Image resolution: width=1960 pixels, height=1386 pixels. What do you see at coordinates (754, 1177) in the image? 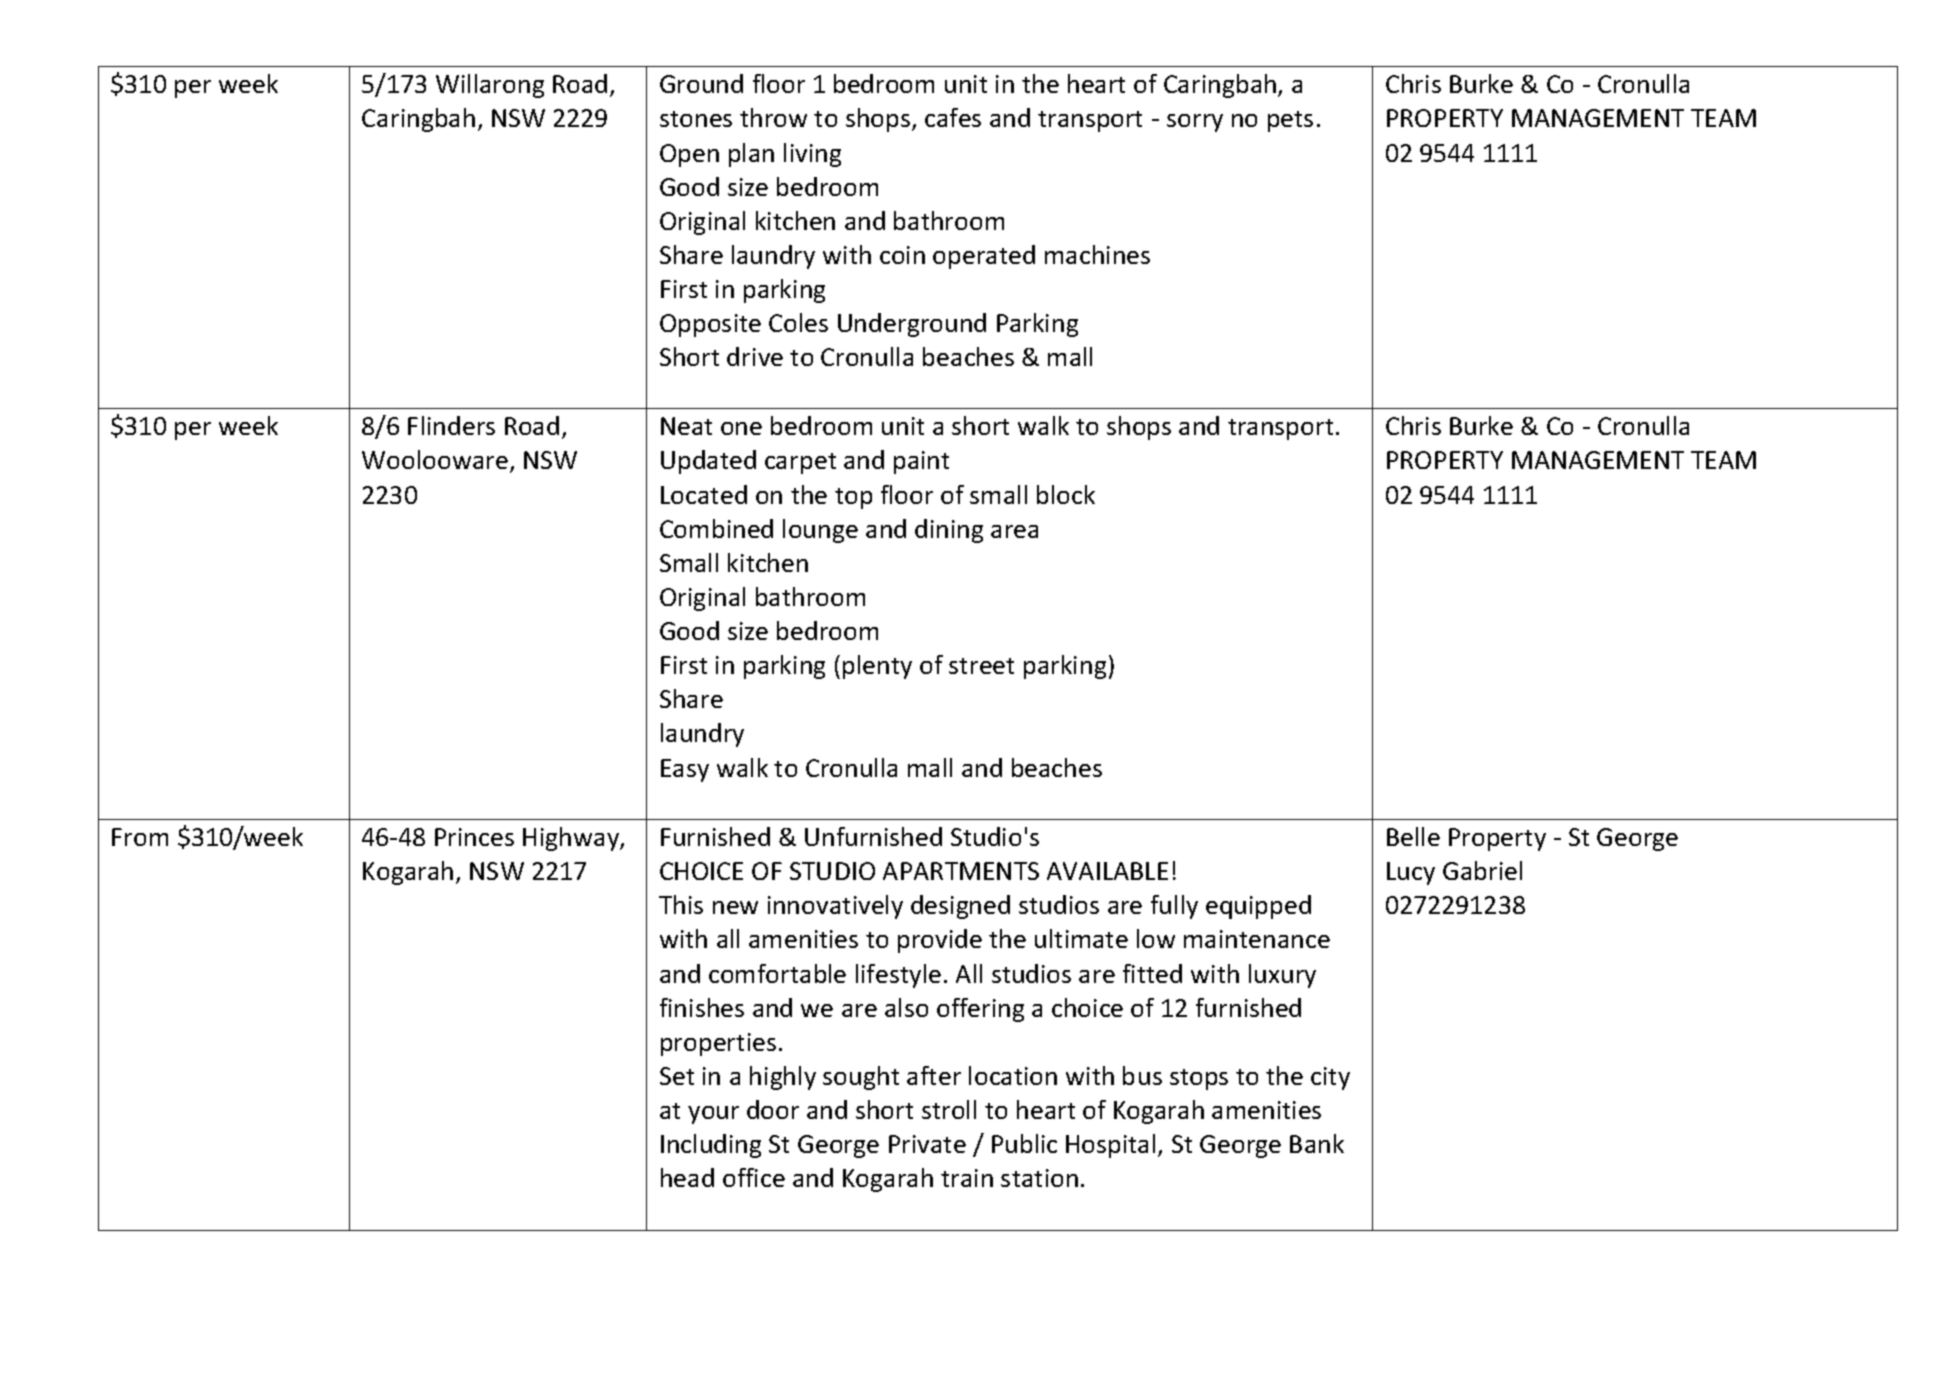
I see `office` at bounding box center [754, 1177].
